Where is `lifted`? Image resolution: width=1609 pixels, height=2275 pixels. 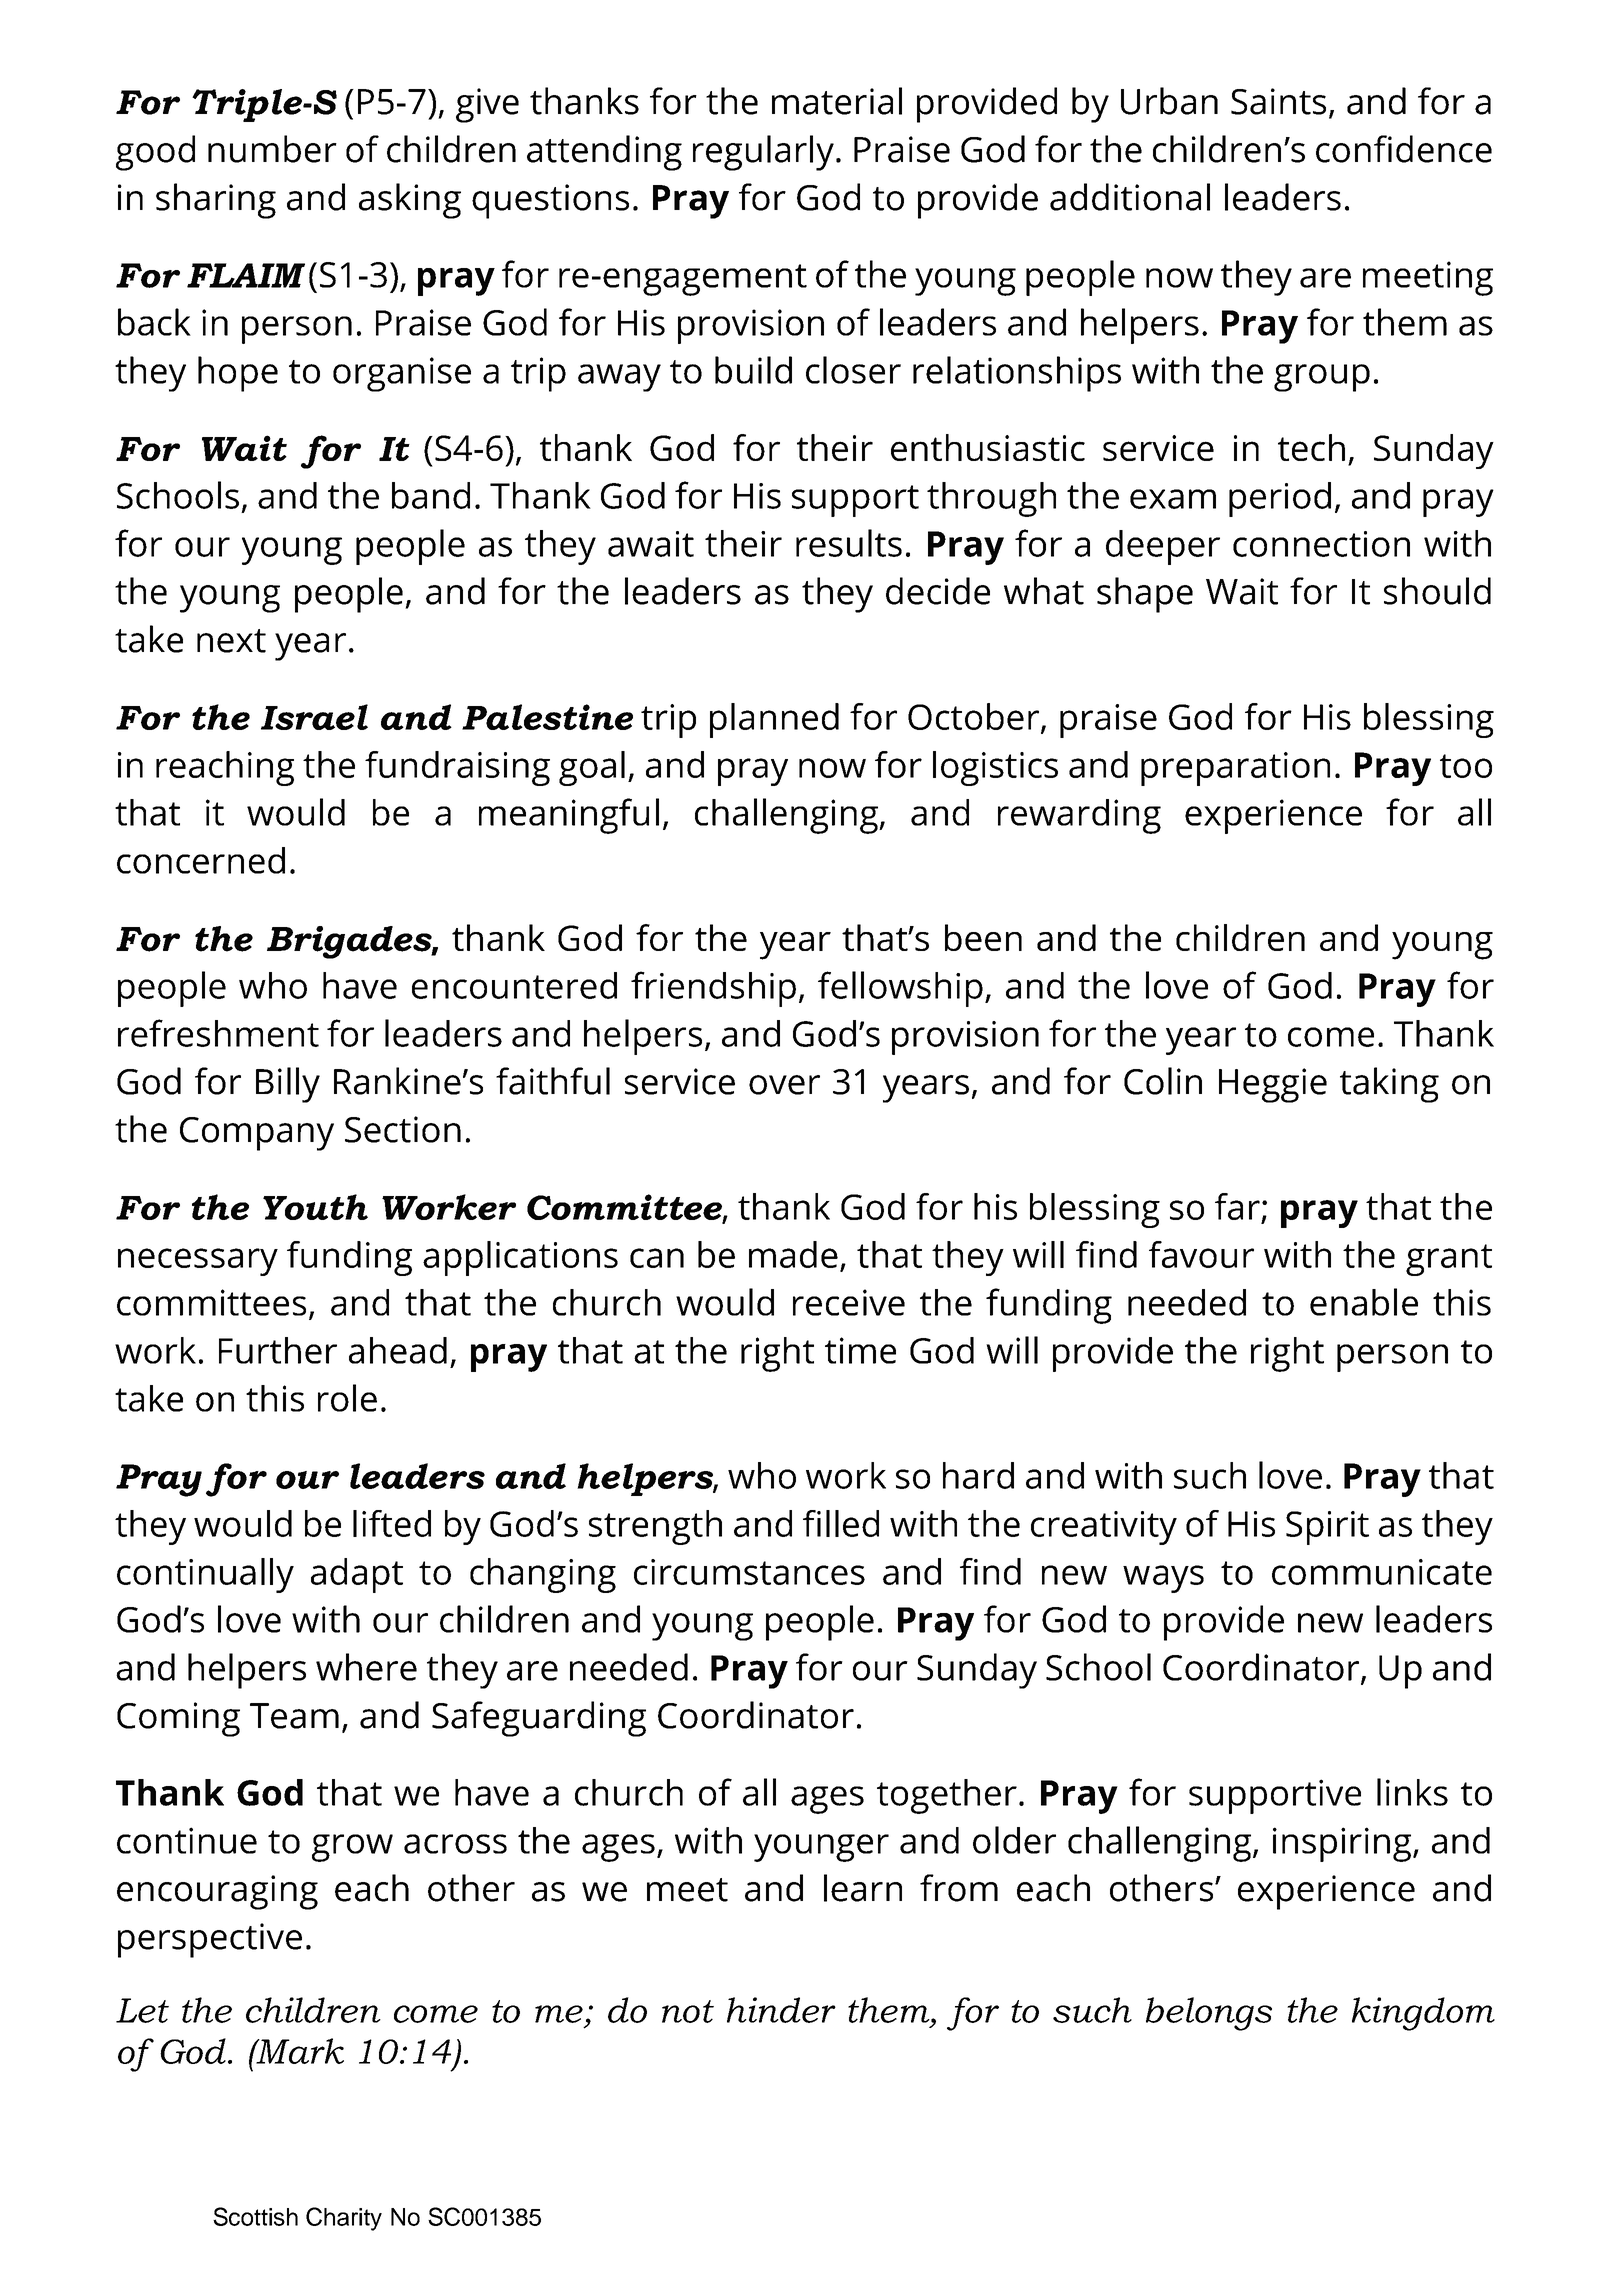 lifted is located at coordinates (392, 1523).
